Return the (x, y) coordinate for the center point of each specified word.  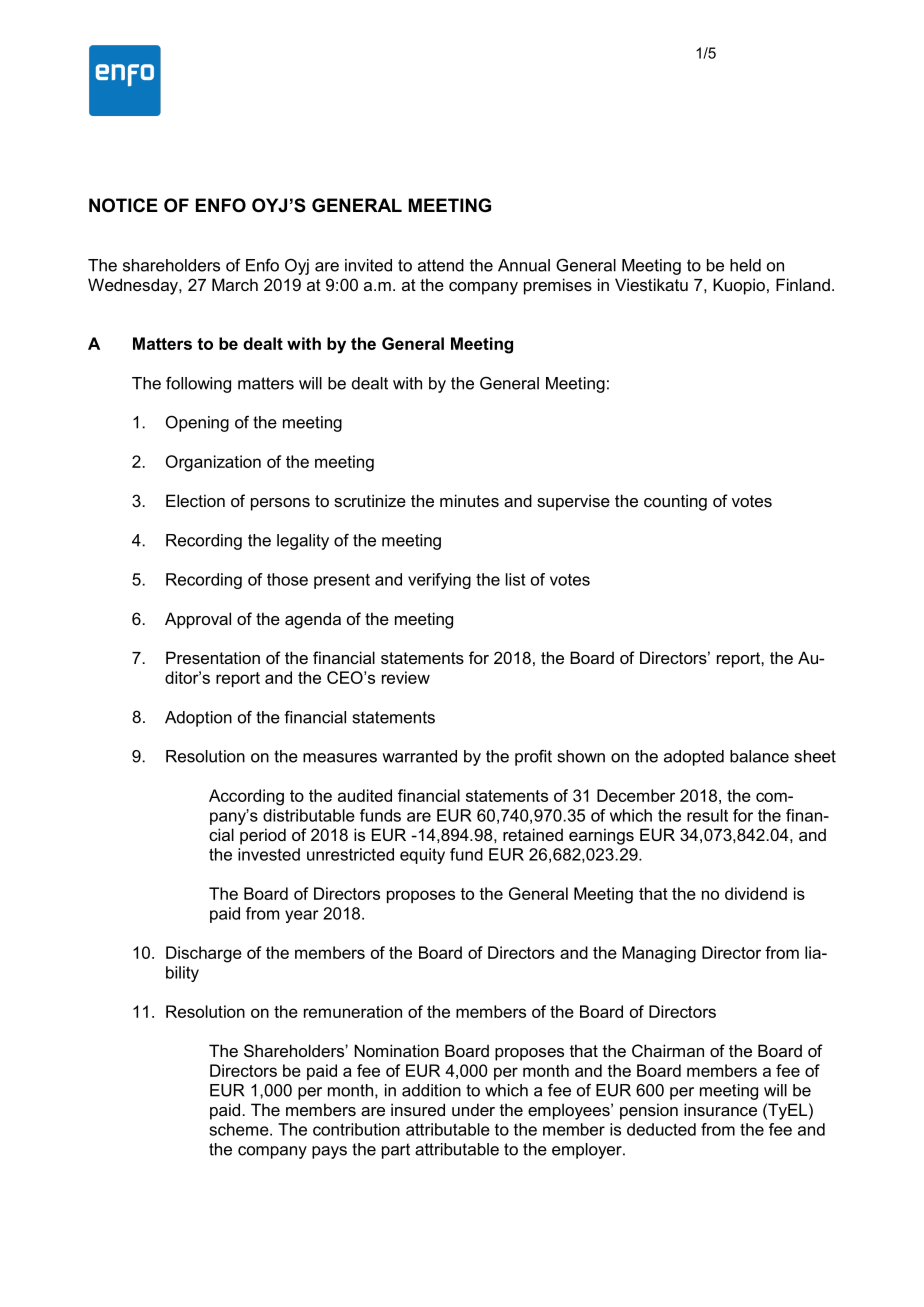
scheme (240, 1129)
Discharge (204, 954)
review (406, 677)
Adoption (198, 719)
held (745, 265)
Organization (213, 463)
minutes (469, 500)
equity (422, 856)
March (235, 284)
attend (441, 265)
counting (675, 502)
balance (759, 756)
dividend (756, 893)
